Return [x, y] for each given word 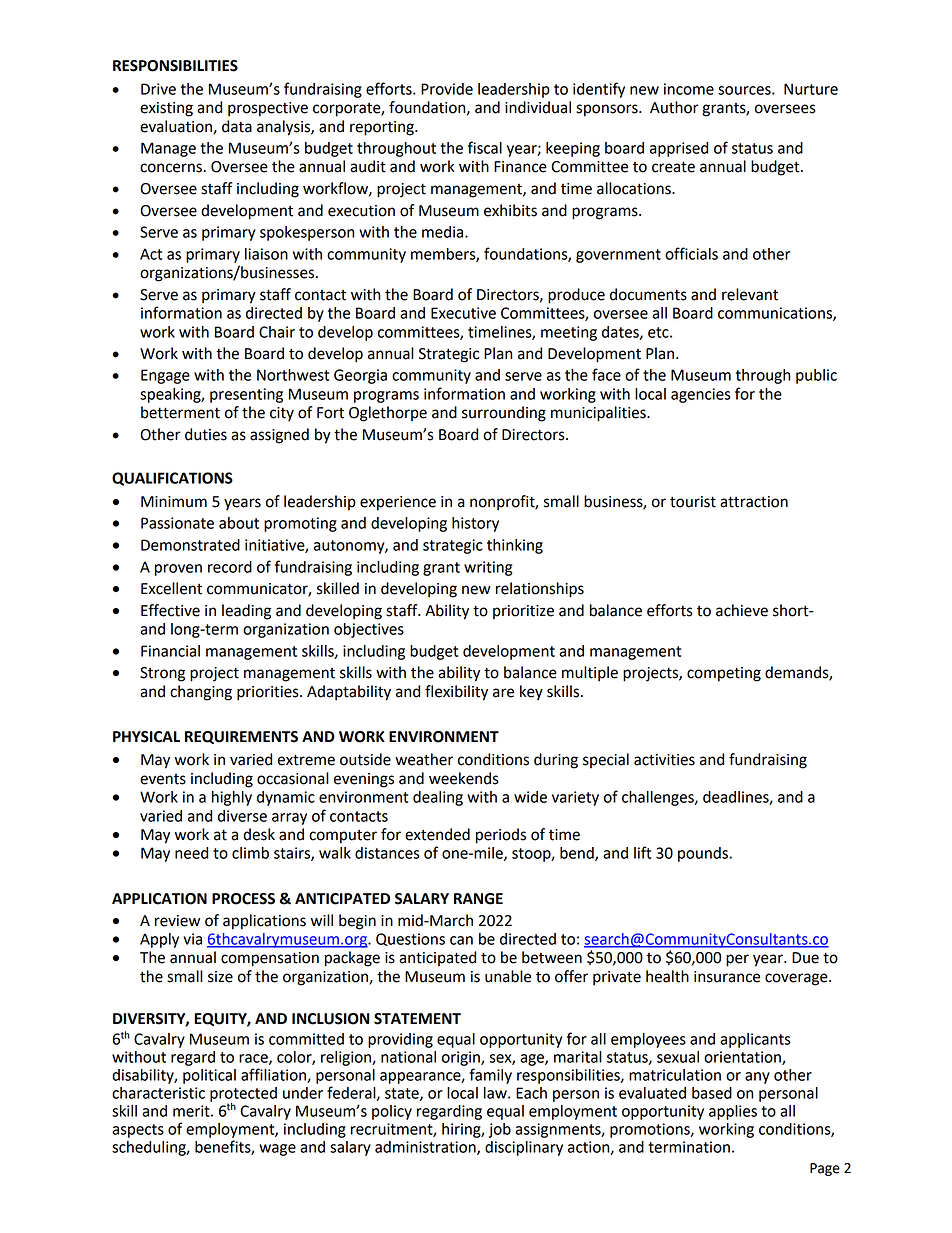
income [689, 89]
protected [243, 1095]
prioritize [523, 612]
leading [246, 612]
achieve [742, 610]
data [237, 126]
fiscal [485, 147]
